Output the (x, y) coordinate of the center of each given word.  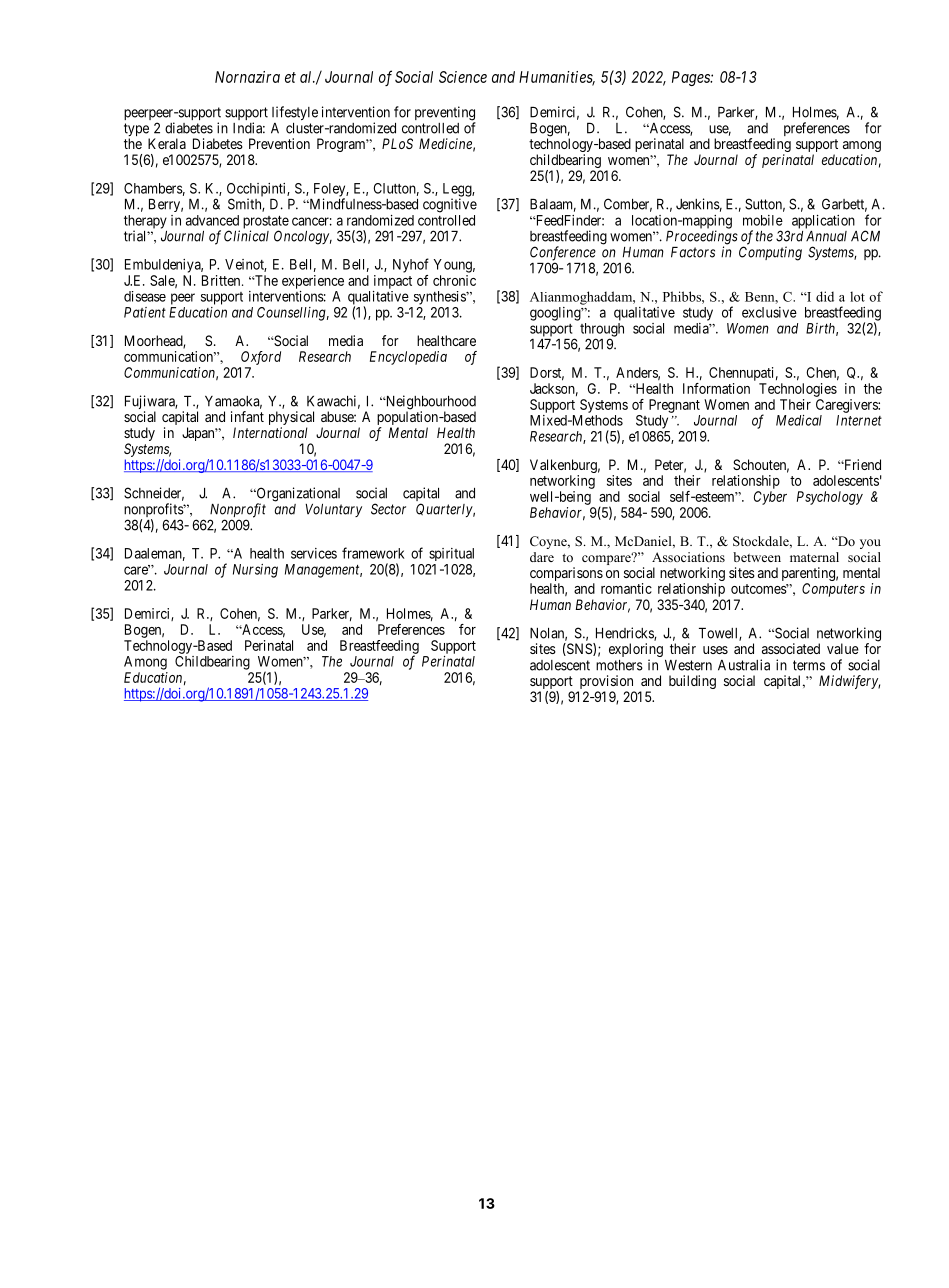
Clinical (246, 236)
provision (606, 683)
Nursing (255, 571)
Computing (770, 253)
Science (463, 77)
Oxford (261, 358)
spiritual (451, 554)
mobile (763, 220)
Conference (563, 254)
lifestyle (295, 113)
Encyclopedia (408, 358)
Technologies (798, 390)
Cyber (770, 498)
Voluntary (333, 510)
